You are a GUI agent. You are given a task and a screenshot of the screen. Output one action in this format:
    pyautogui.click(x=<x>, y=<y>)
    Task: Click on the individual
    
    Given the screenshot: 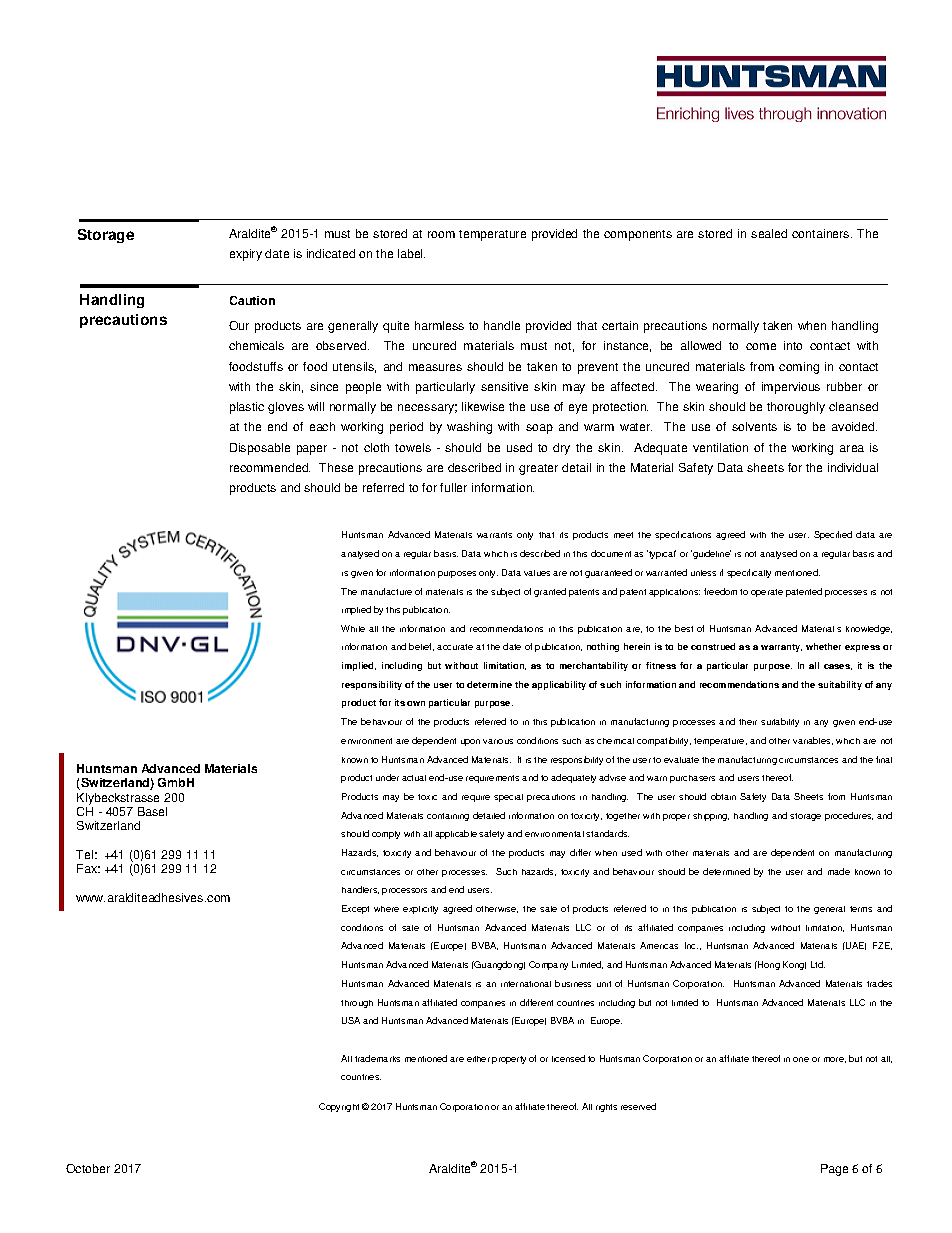 What is the action you would take?
    pyautogui.click(x=853, y=467)
